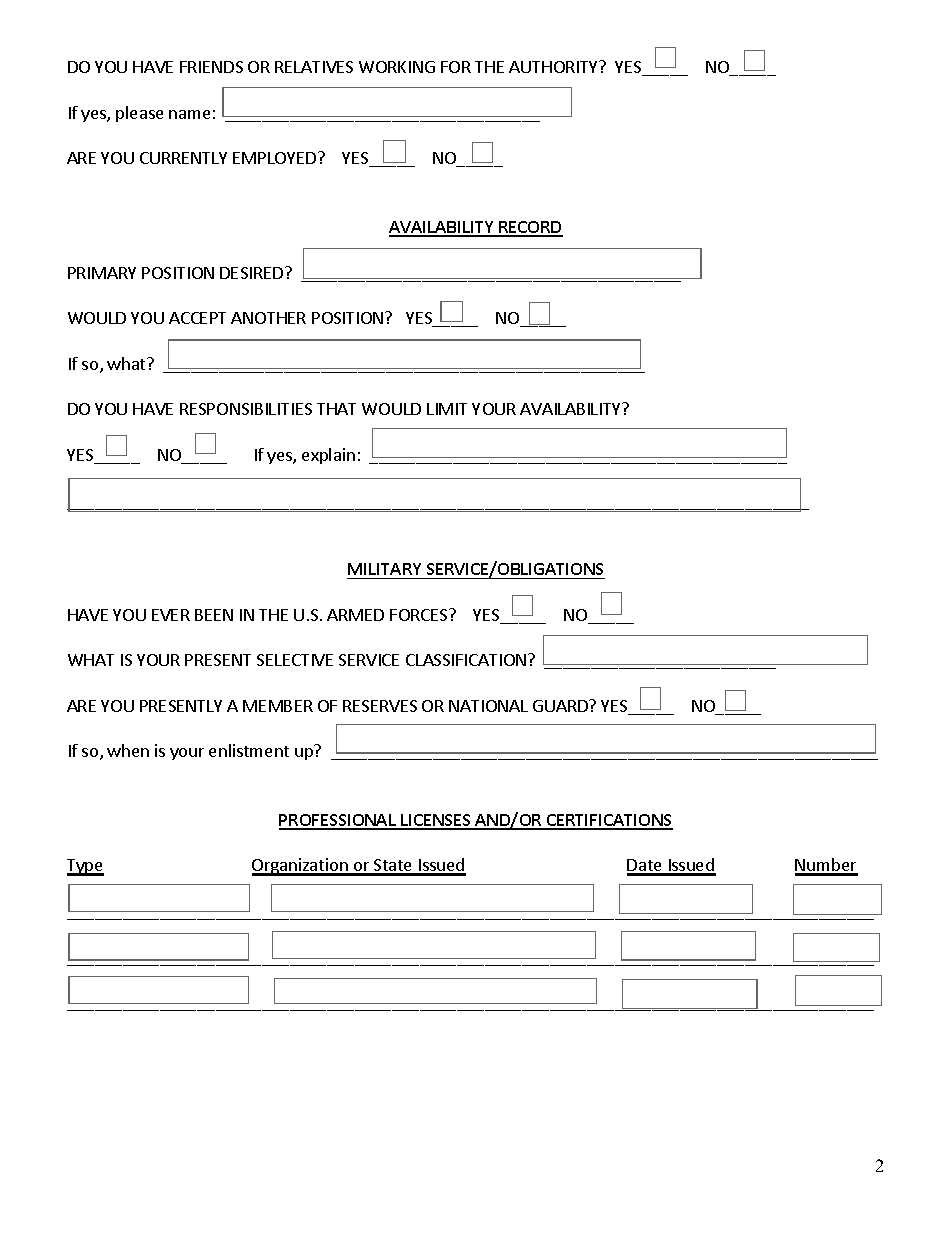 The height and width of the screenshot is (1233, 952). What do you see at coordinates (295, 660) in the screenshot?
I see `SELECTIVE` at bounding box center [295, 660].
